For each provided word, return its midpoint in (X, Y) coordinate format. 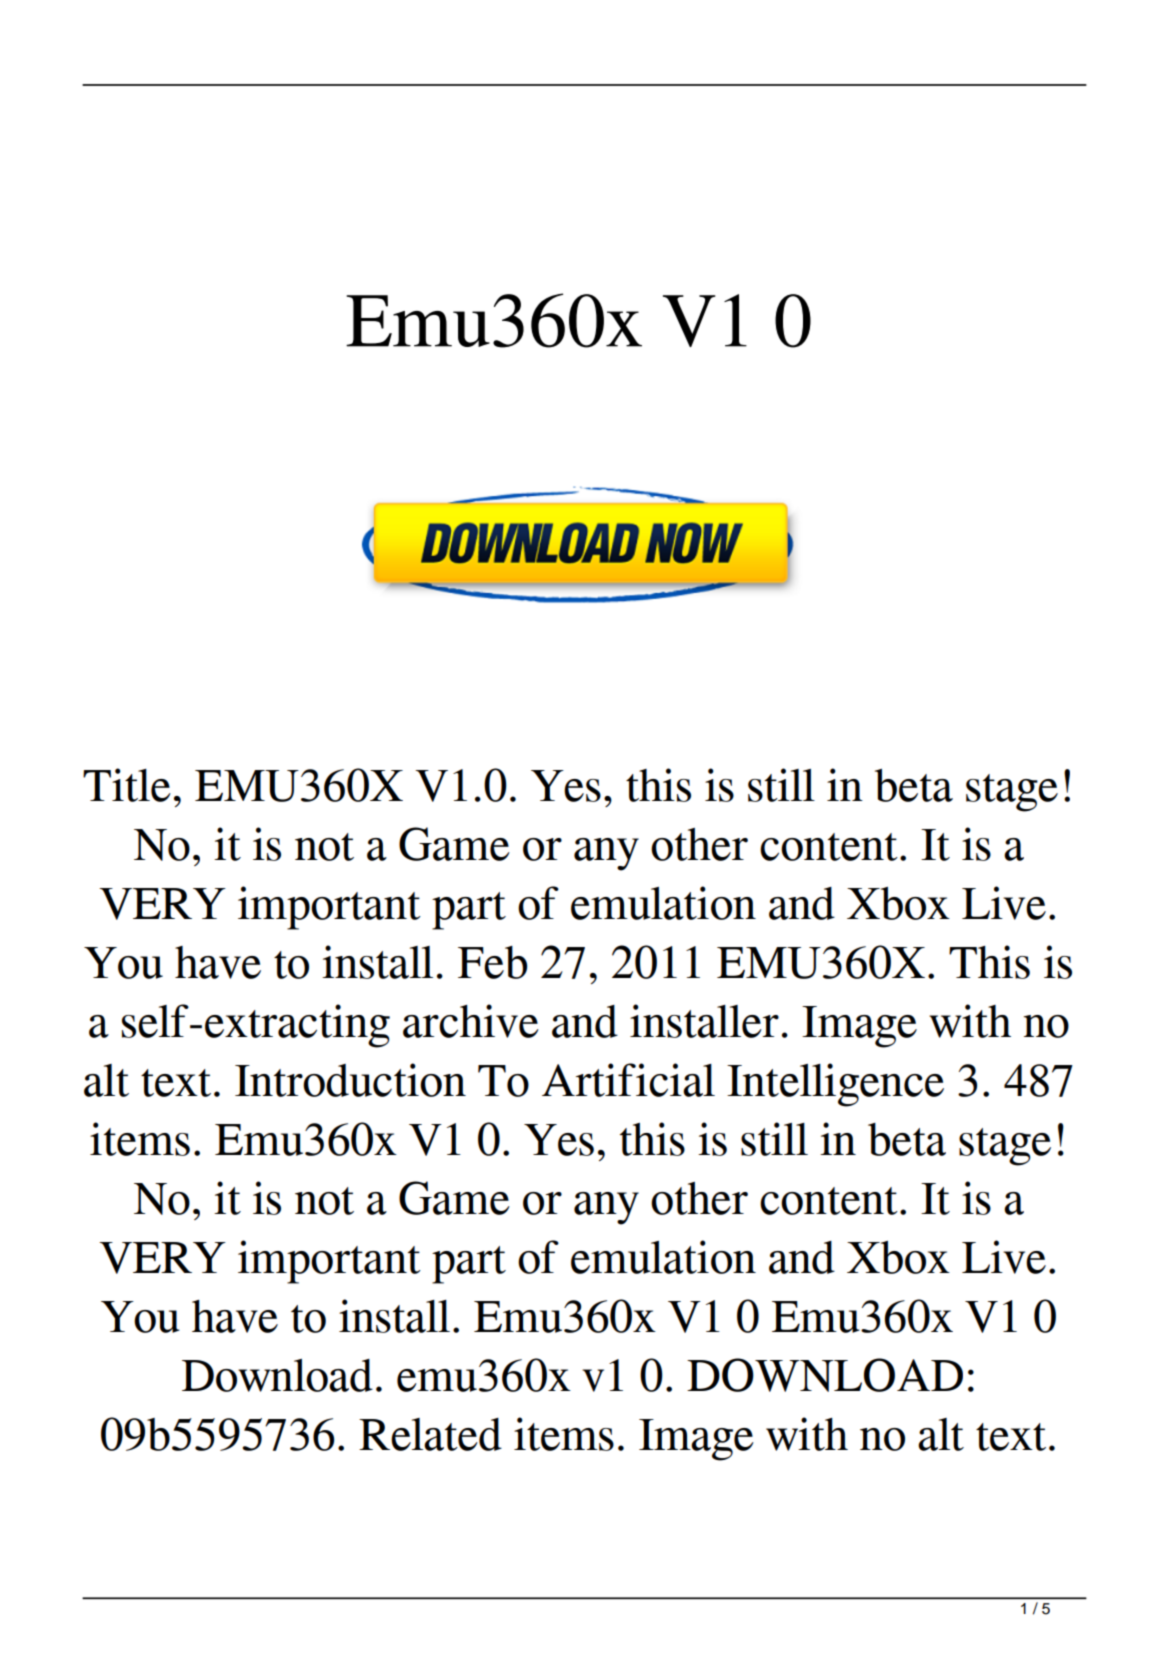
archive (471, 1021)
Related (430, 1434)
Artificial (628, 1080)
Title (127, 785)
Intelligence (835, 1085)
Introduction (350, 1080)
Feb (492, 962)
